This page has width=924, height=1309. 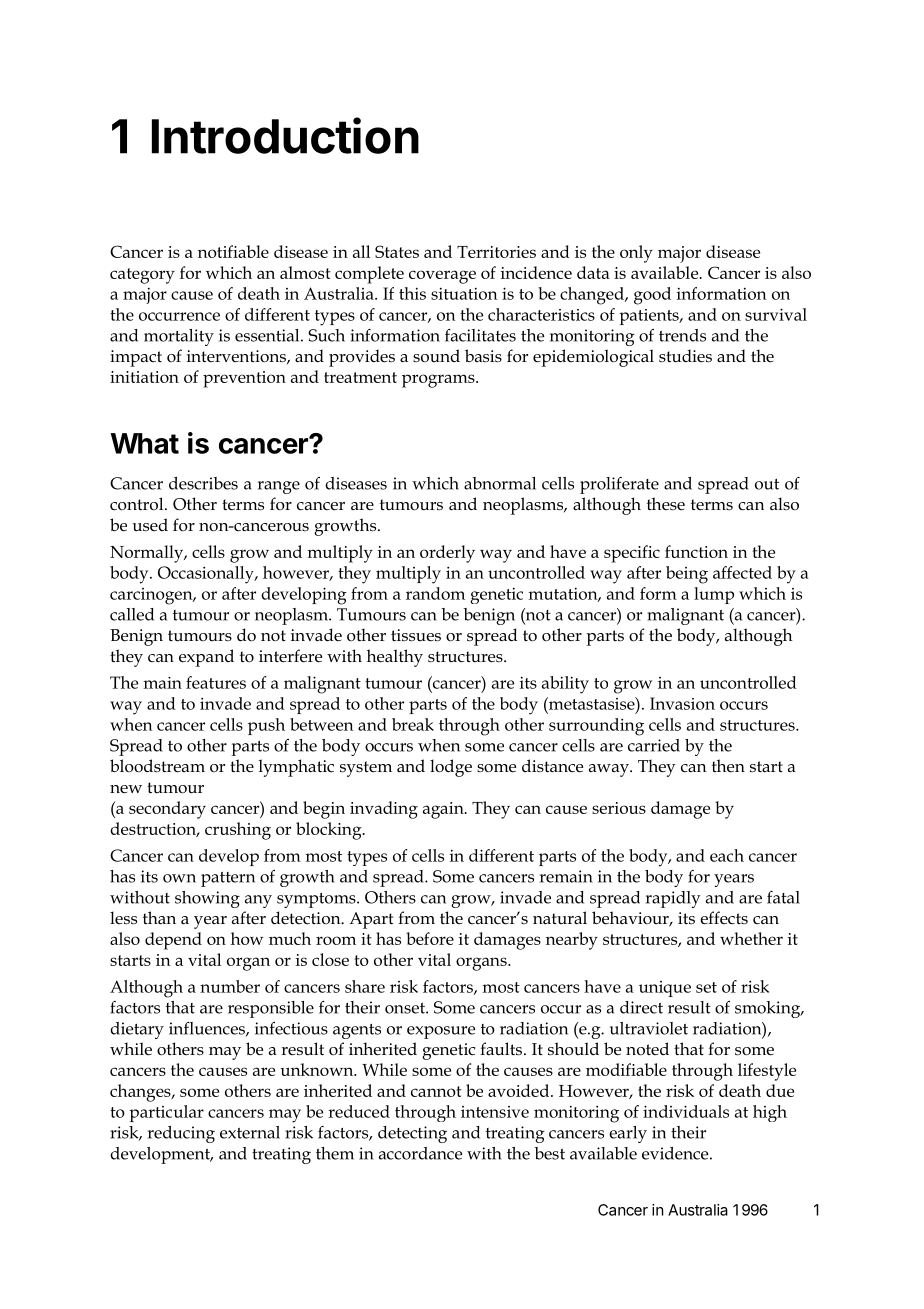 I want to click on these, so click(x=666, y=503).
